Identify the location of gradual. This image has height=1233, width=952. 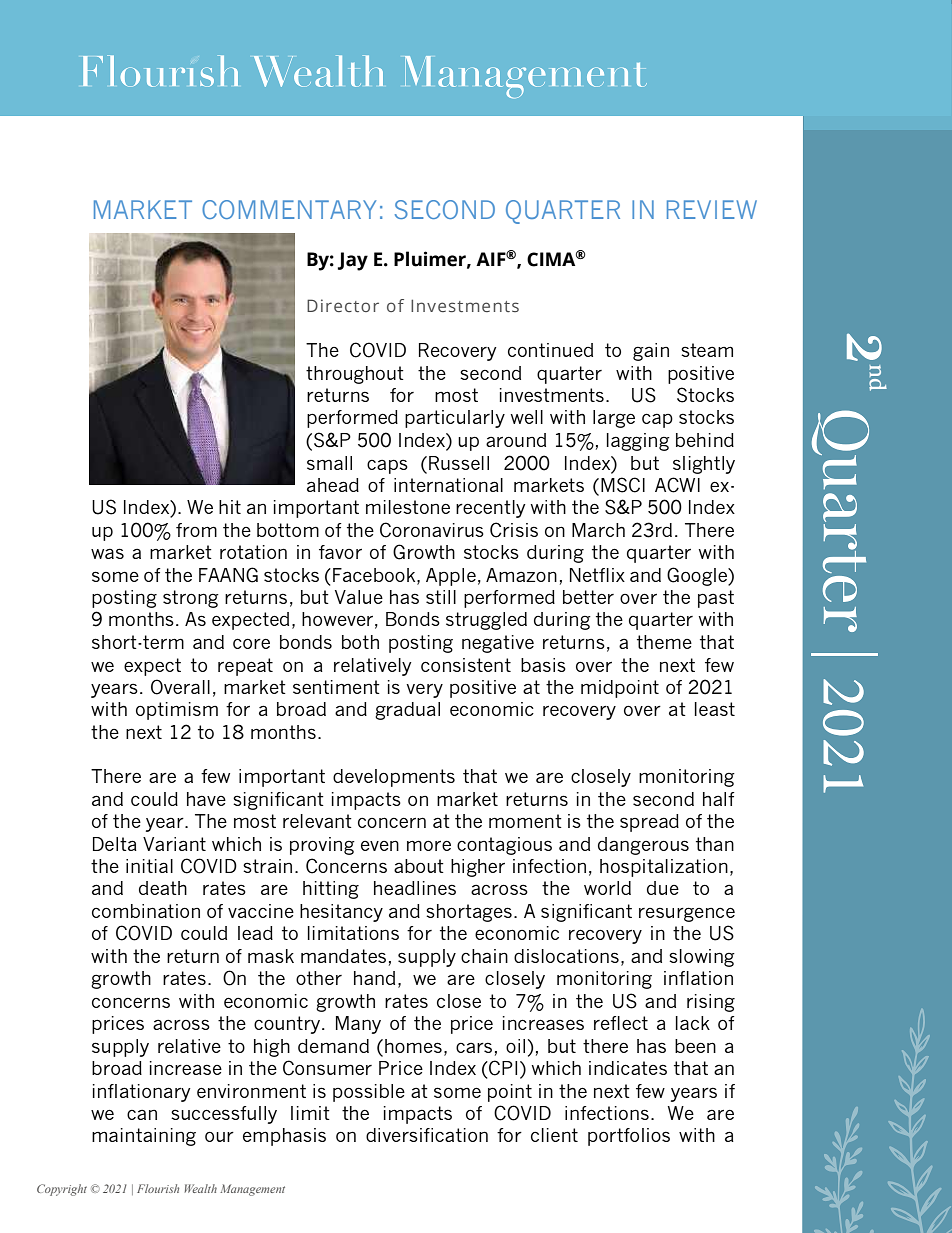
(407, 711).
